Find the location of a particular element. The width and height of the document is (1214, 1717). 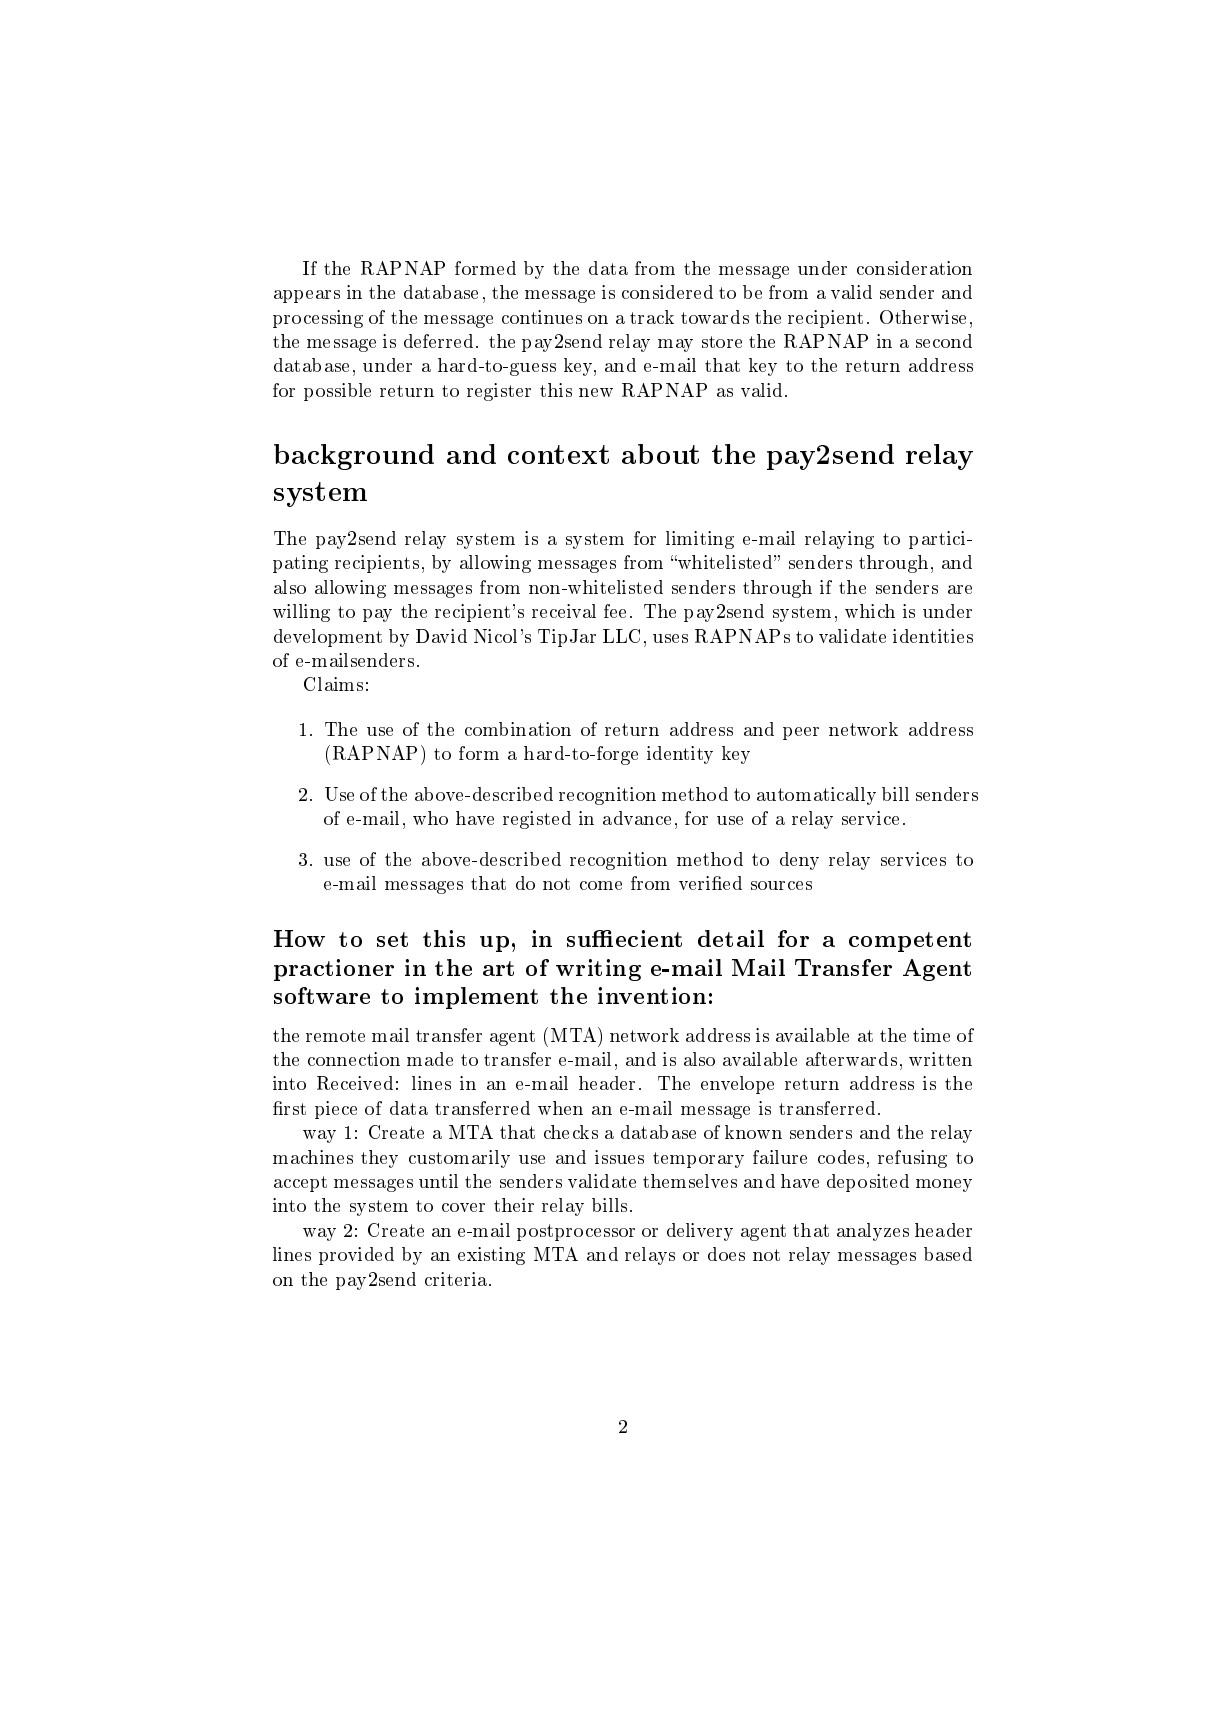

afterwards is located at coordinates (851, 1059).
